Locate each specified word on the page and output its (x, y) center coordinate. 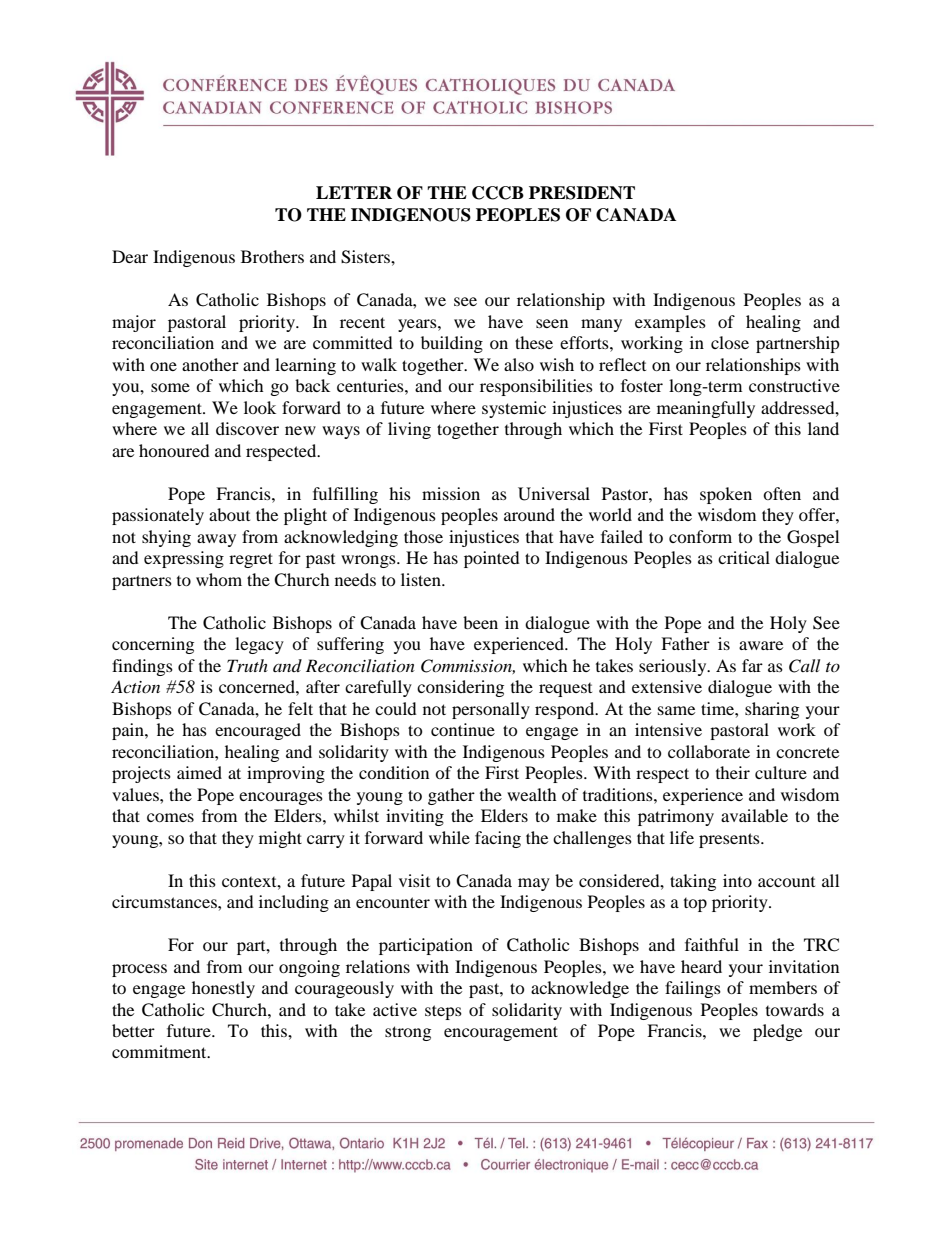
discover (247, 428)
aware (761, 645)
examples (670, 323)
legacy (259, 645)
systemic (514, 409)
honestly (223, 989)
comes (170, 817)
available (754, 815)
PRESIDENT (582, 193)
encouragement (501, 1033)
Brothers (272, 256)
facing (498, 839)
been (480, 622)
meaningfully (706, 409)
